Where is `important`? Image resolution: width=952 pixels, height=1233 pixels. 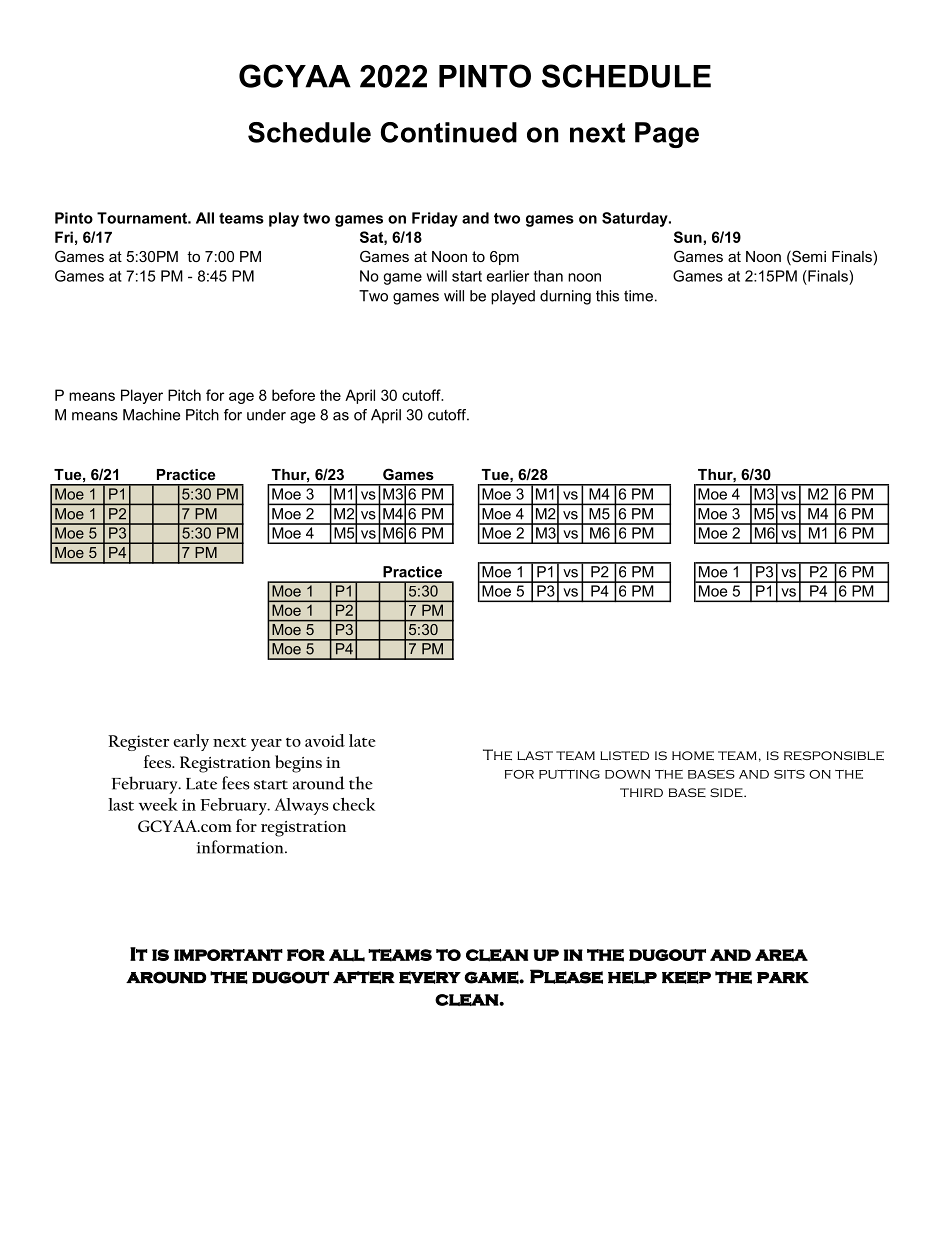
important is located at coordinates (228, 955).
